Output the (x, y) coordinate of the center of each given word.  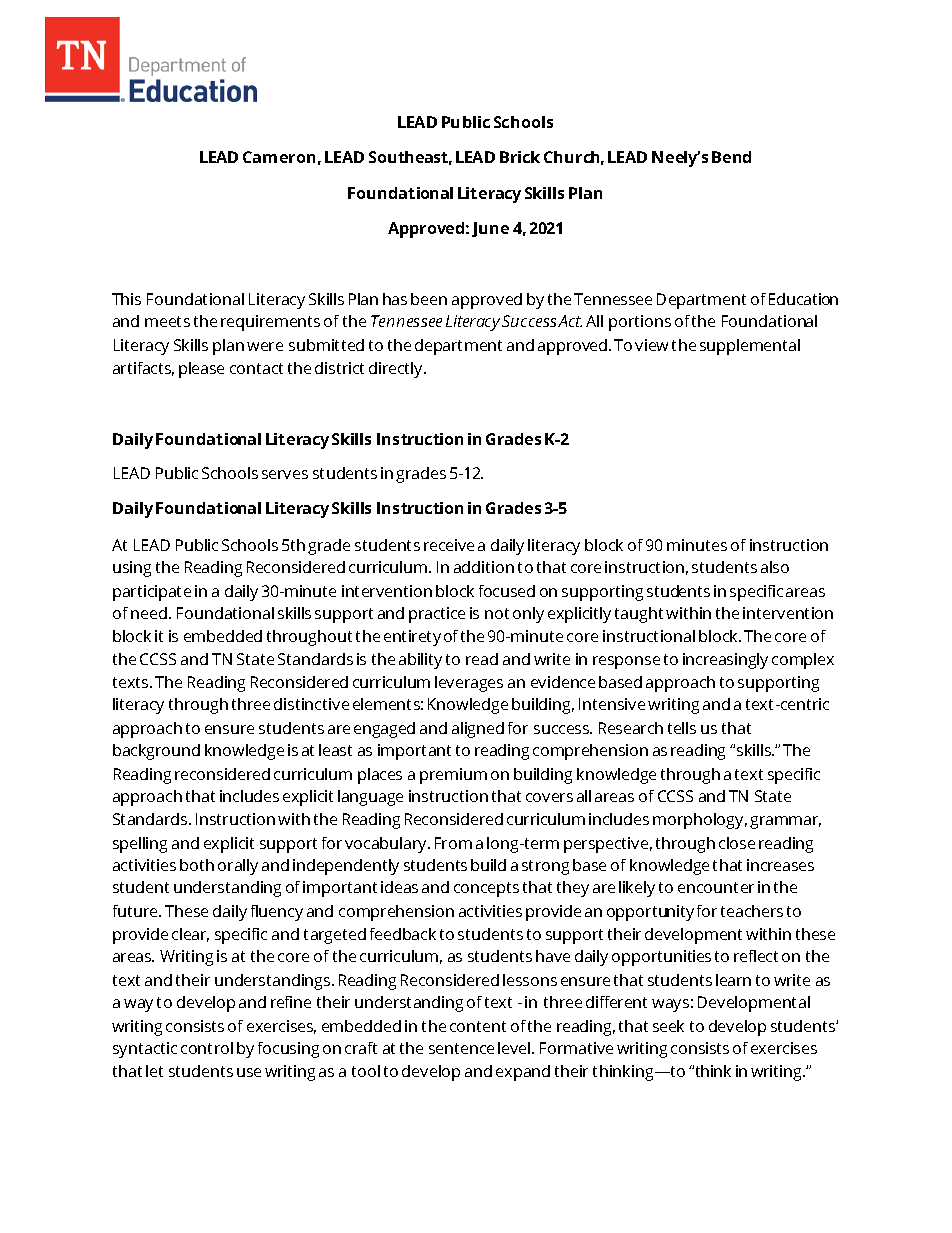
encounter (716, 887)
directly (397, 370)
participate (152, 593)
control (207, 1048)
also (775, 567)
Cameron (279, 157)
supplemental (750, 347)
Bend (731, 157)
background (156, 752)
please (201, 370)
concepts (486, 889)
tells (682, 728)
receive (449, 545)
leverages (469, 684)
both (197, 865)
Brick (520, 157)
